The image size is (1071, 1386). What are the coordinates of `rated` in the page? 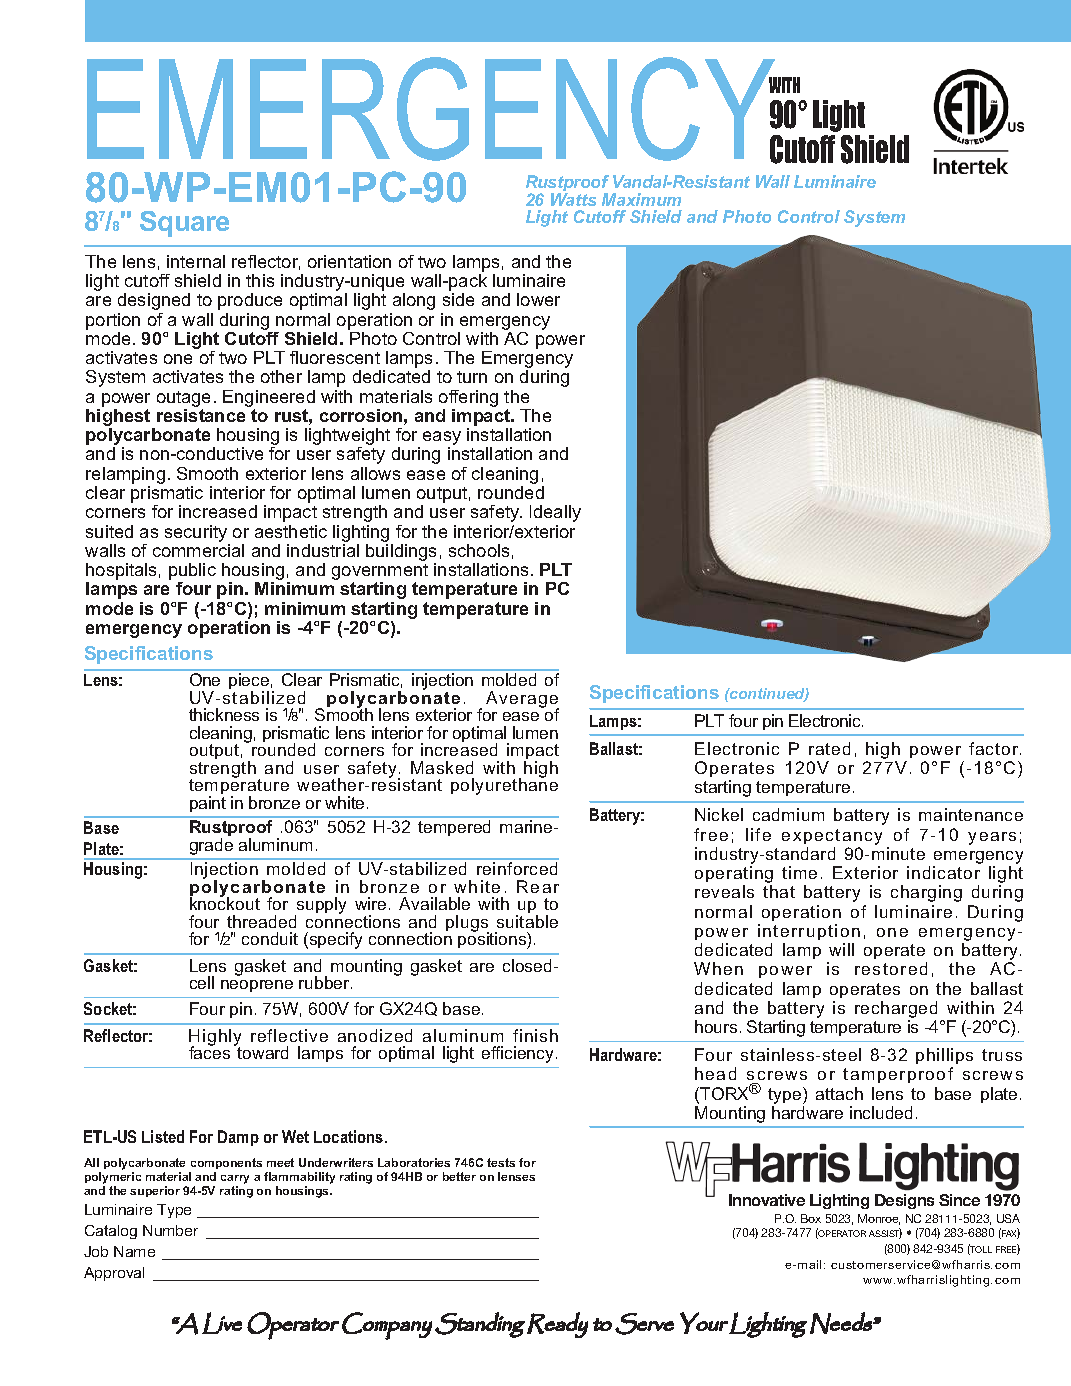 It's located at (829, 748).
